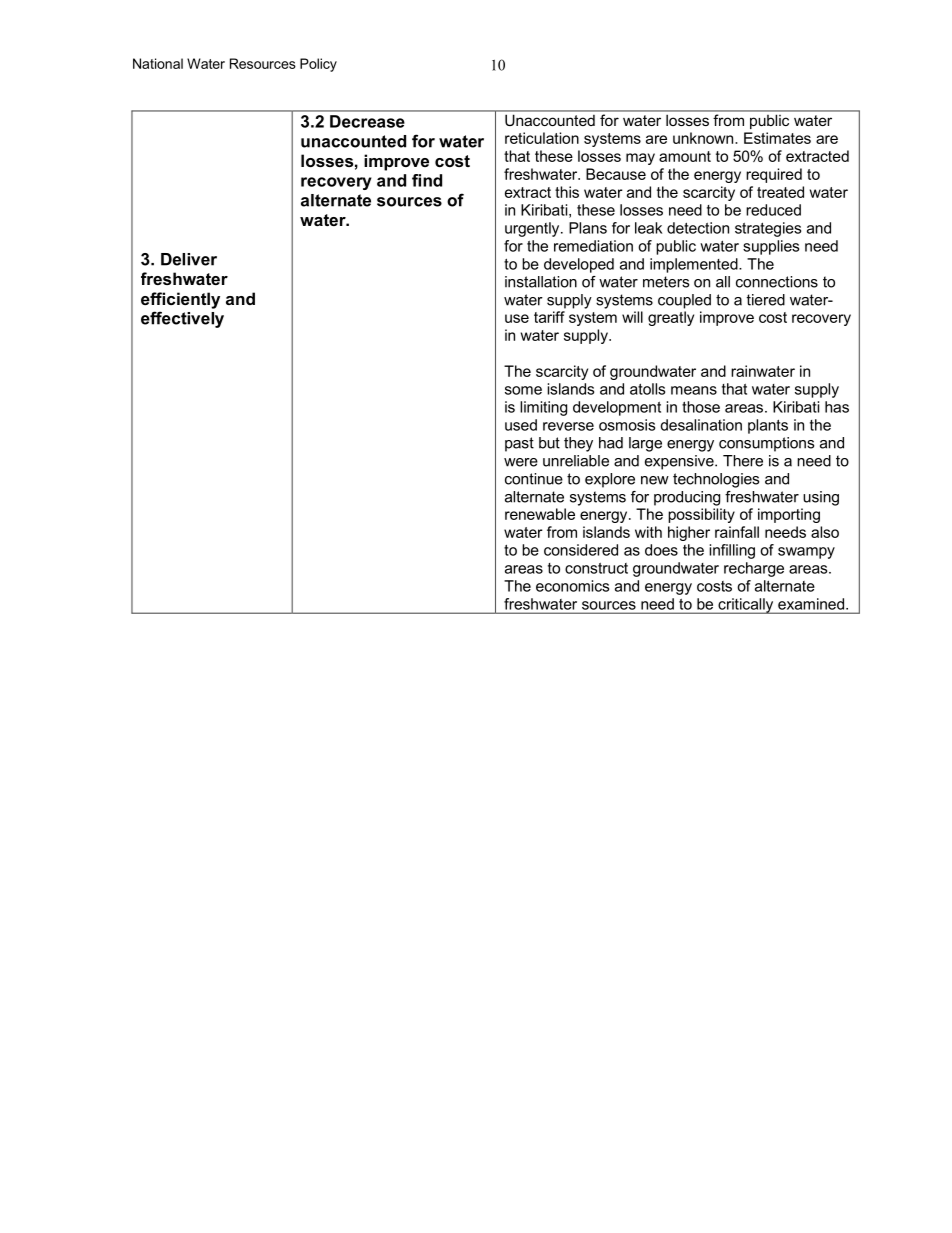 The width and height of the page is (952, 1233). Describe the element at coordinates (572, 586) in the page. I see `economics` at that location.
